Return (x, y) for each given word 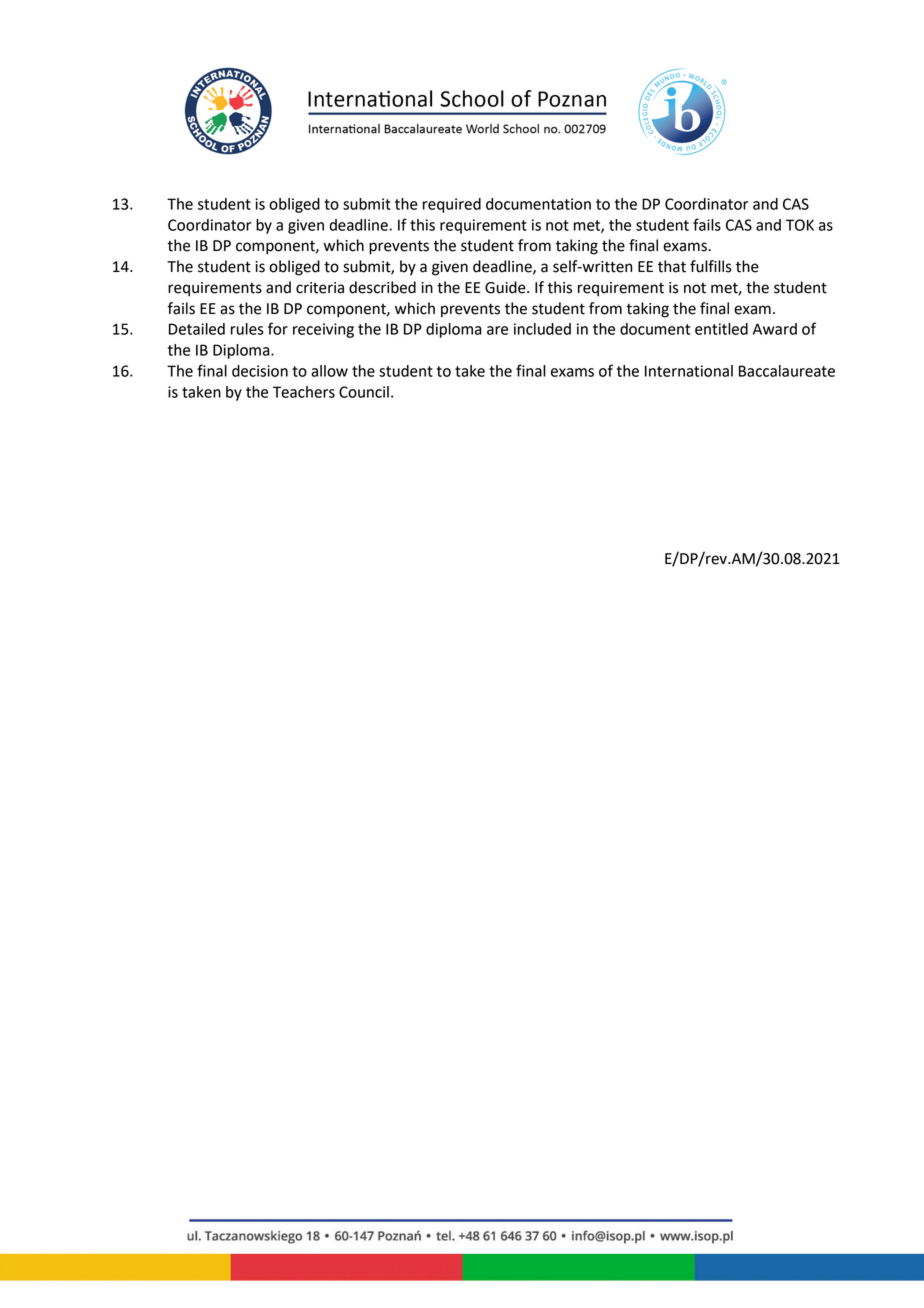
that (672, 266)
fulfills (711, 266)
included (542, 329)
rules (247, 329)
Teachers (304, 392)
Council (364, 392)
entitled (721, 329)
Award (775, 329)
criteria (320, 288)
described (382, 287)
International (689, 371)
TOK (800, 225)
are (497, 330)
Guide (506, 287)
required (452, 205)
